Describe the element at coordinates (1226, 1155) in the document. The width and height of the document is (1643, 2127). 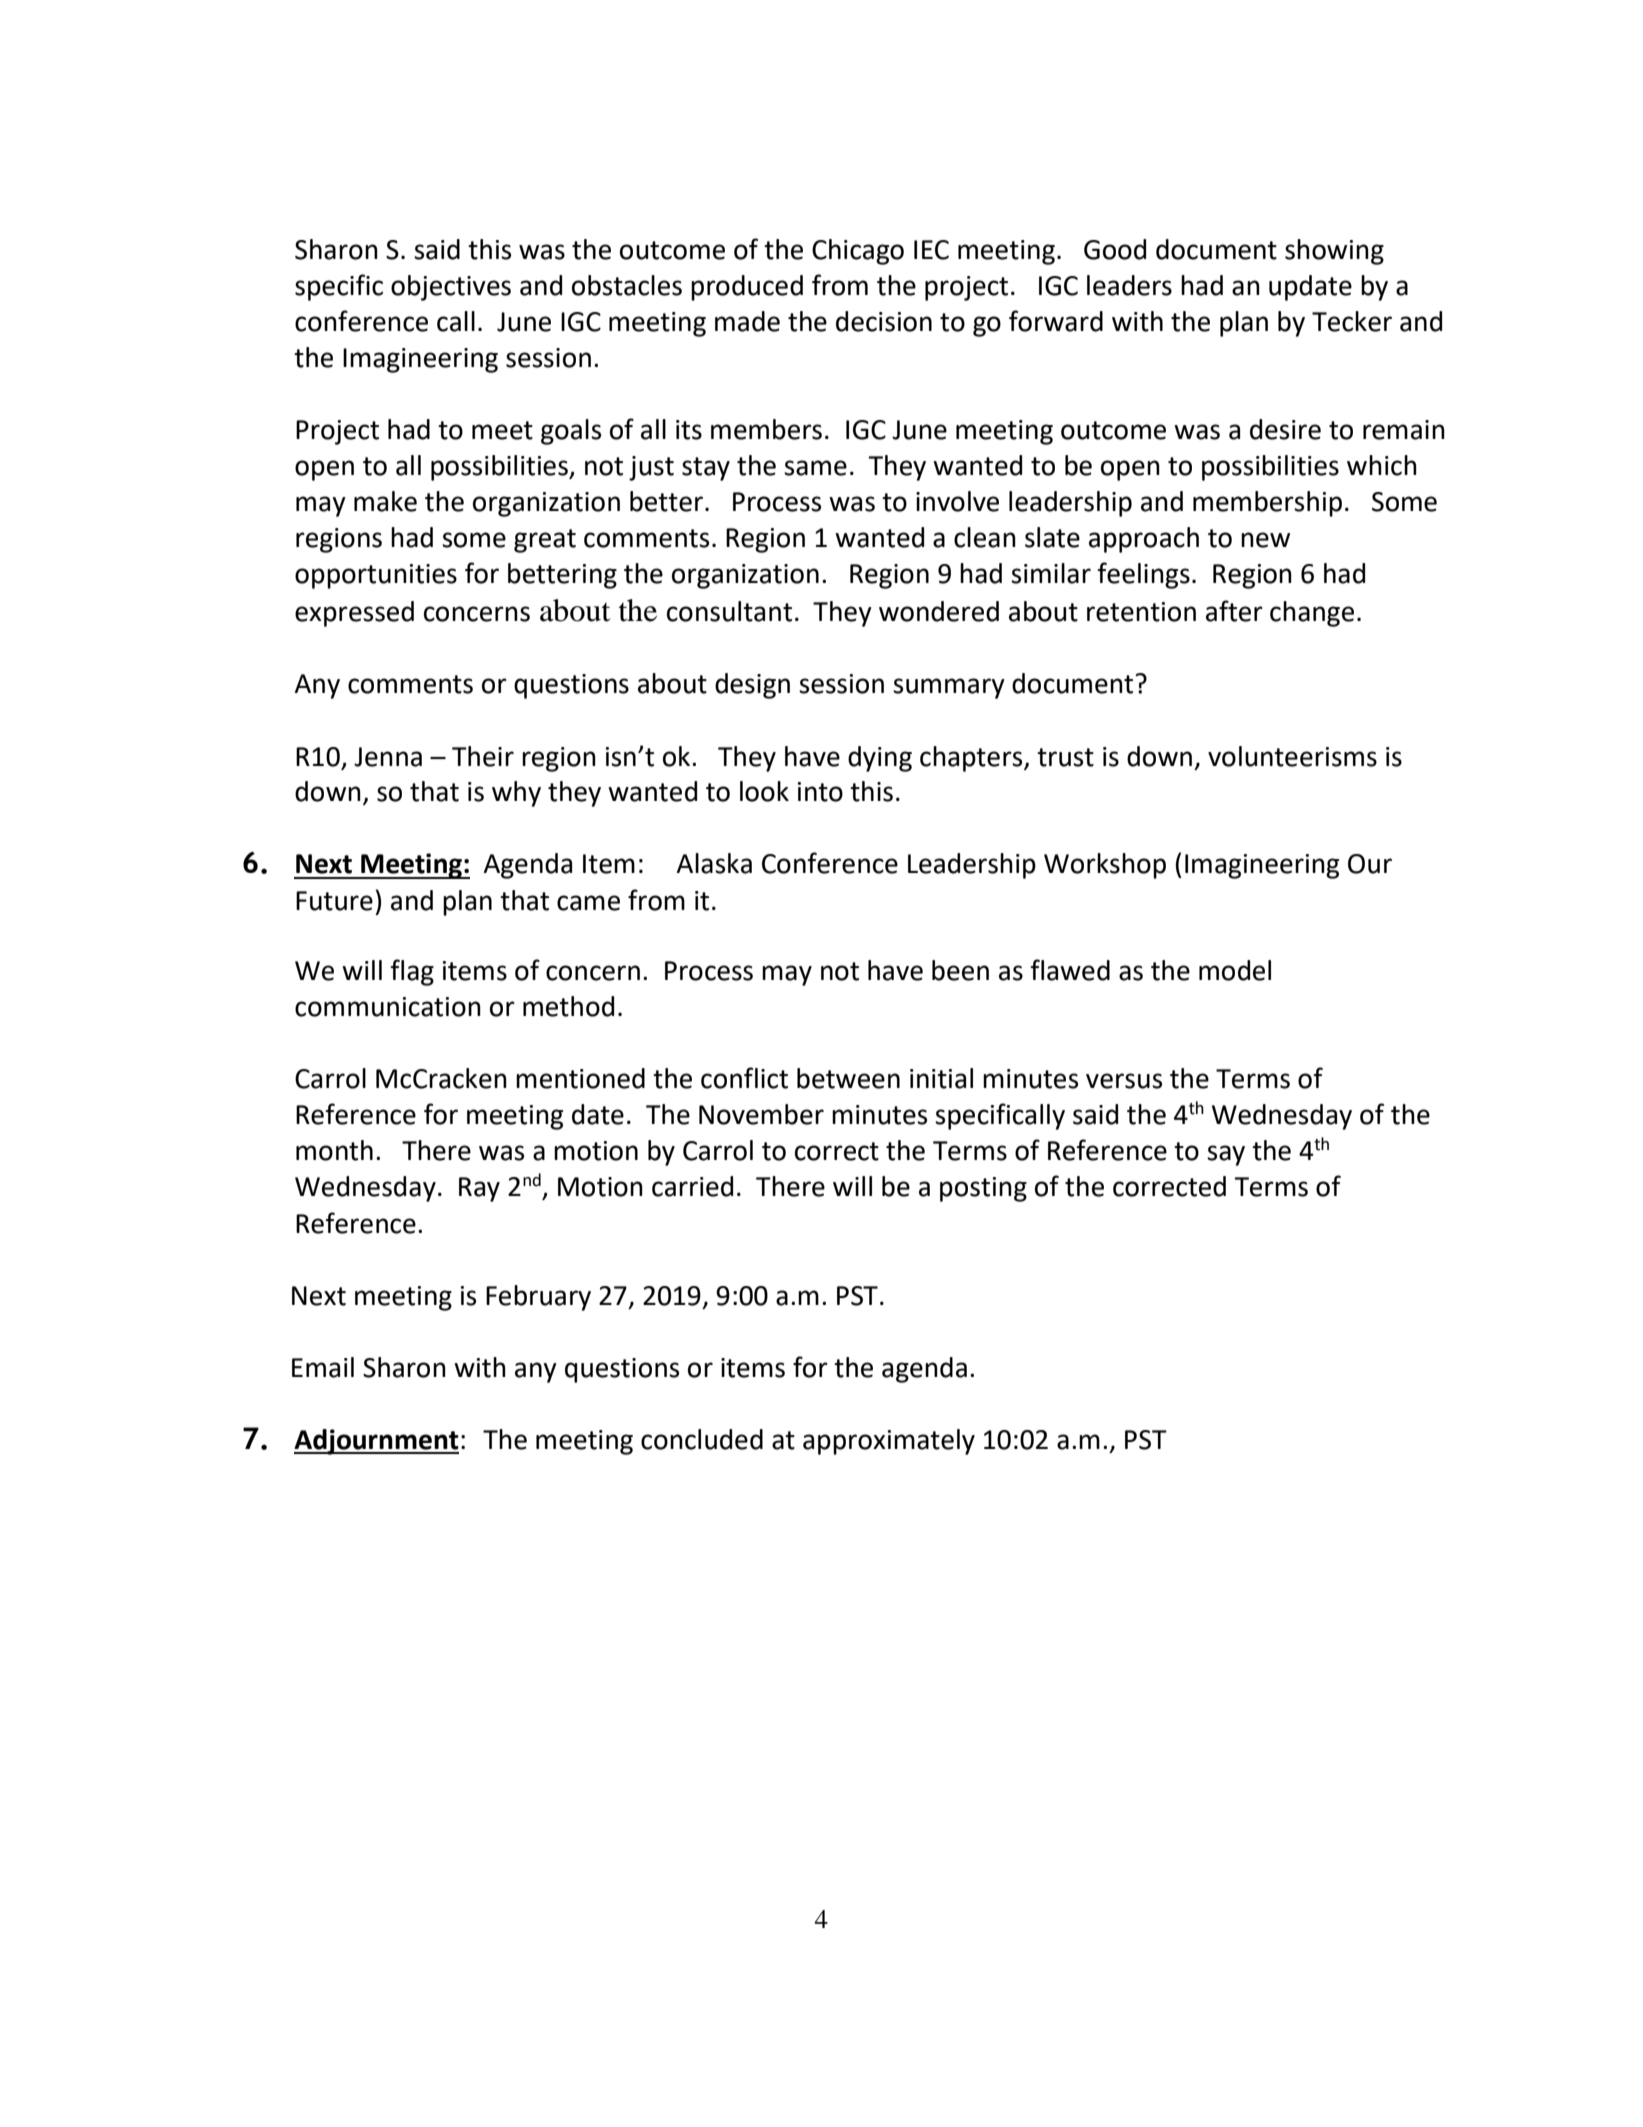
I see `say` at that location.
